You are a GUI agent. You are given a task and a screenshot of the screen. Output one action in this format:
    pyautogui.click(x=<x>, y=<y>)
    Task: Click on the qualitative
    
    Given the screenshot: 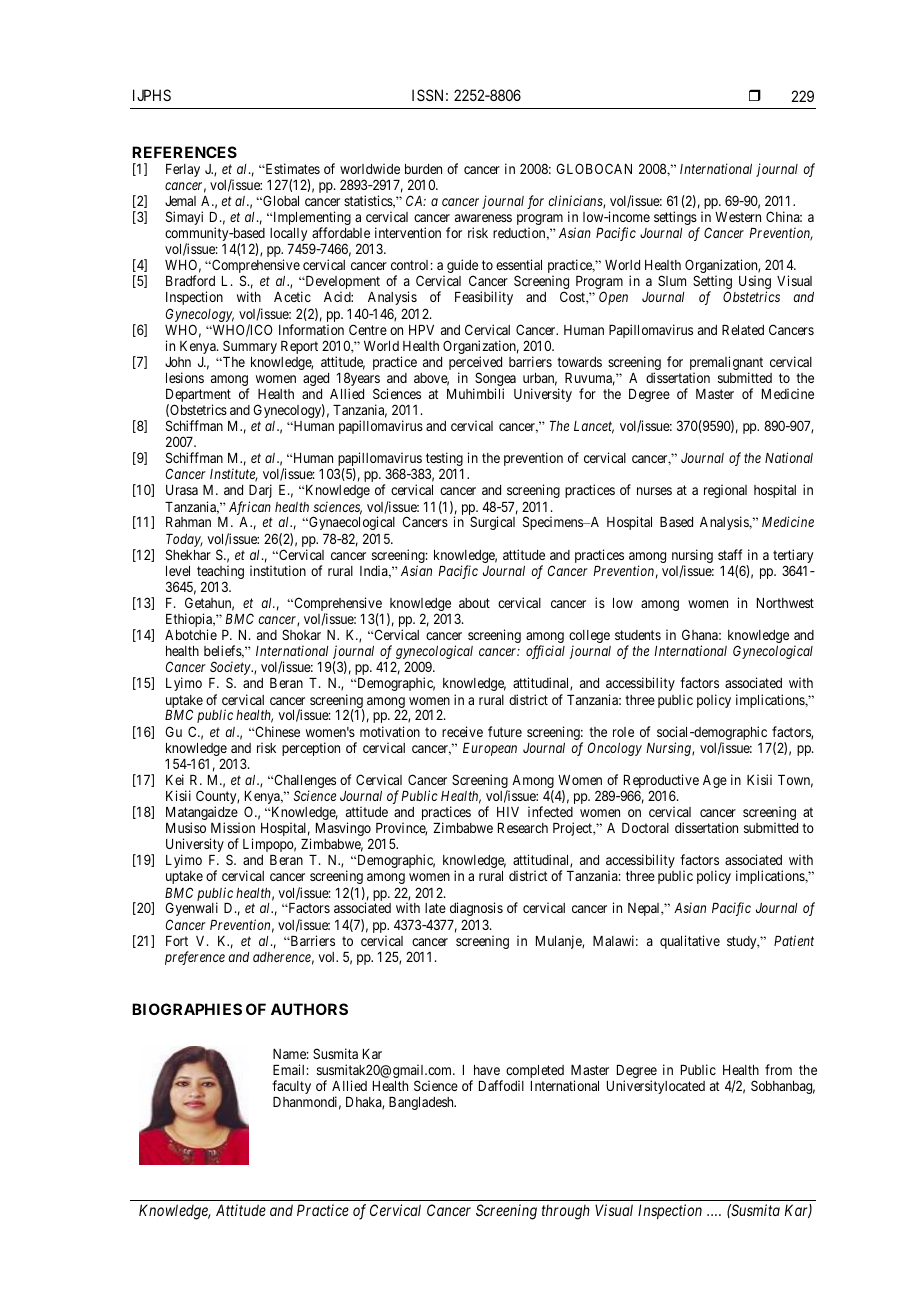 What is the action you would take?
    pyautogui.click(x=690, y=942)
